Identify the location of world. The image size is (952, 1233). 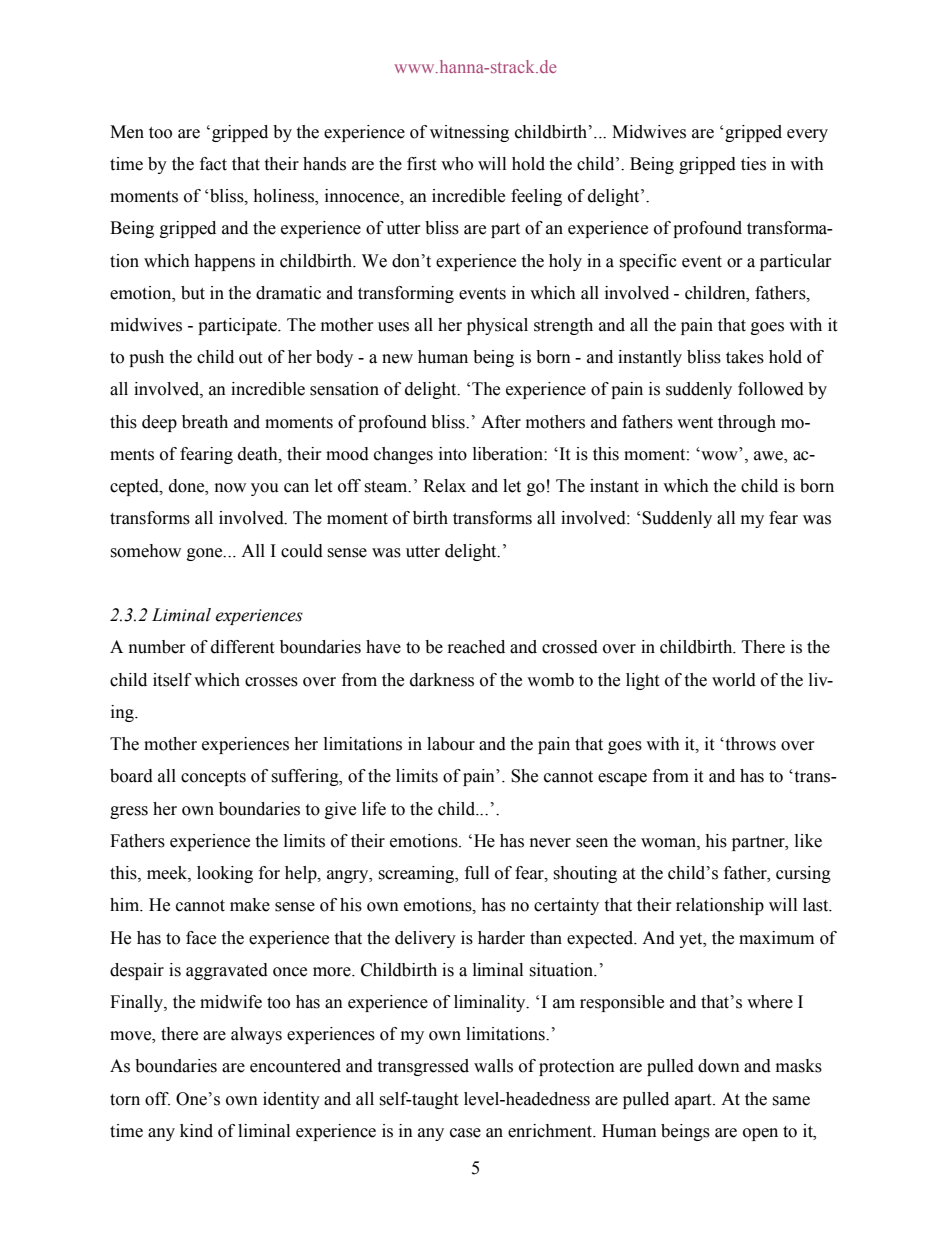
(734, 680).
